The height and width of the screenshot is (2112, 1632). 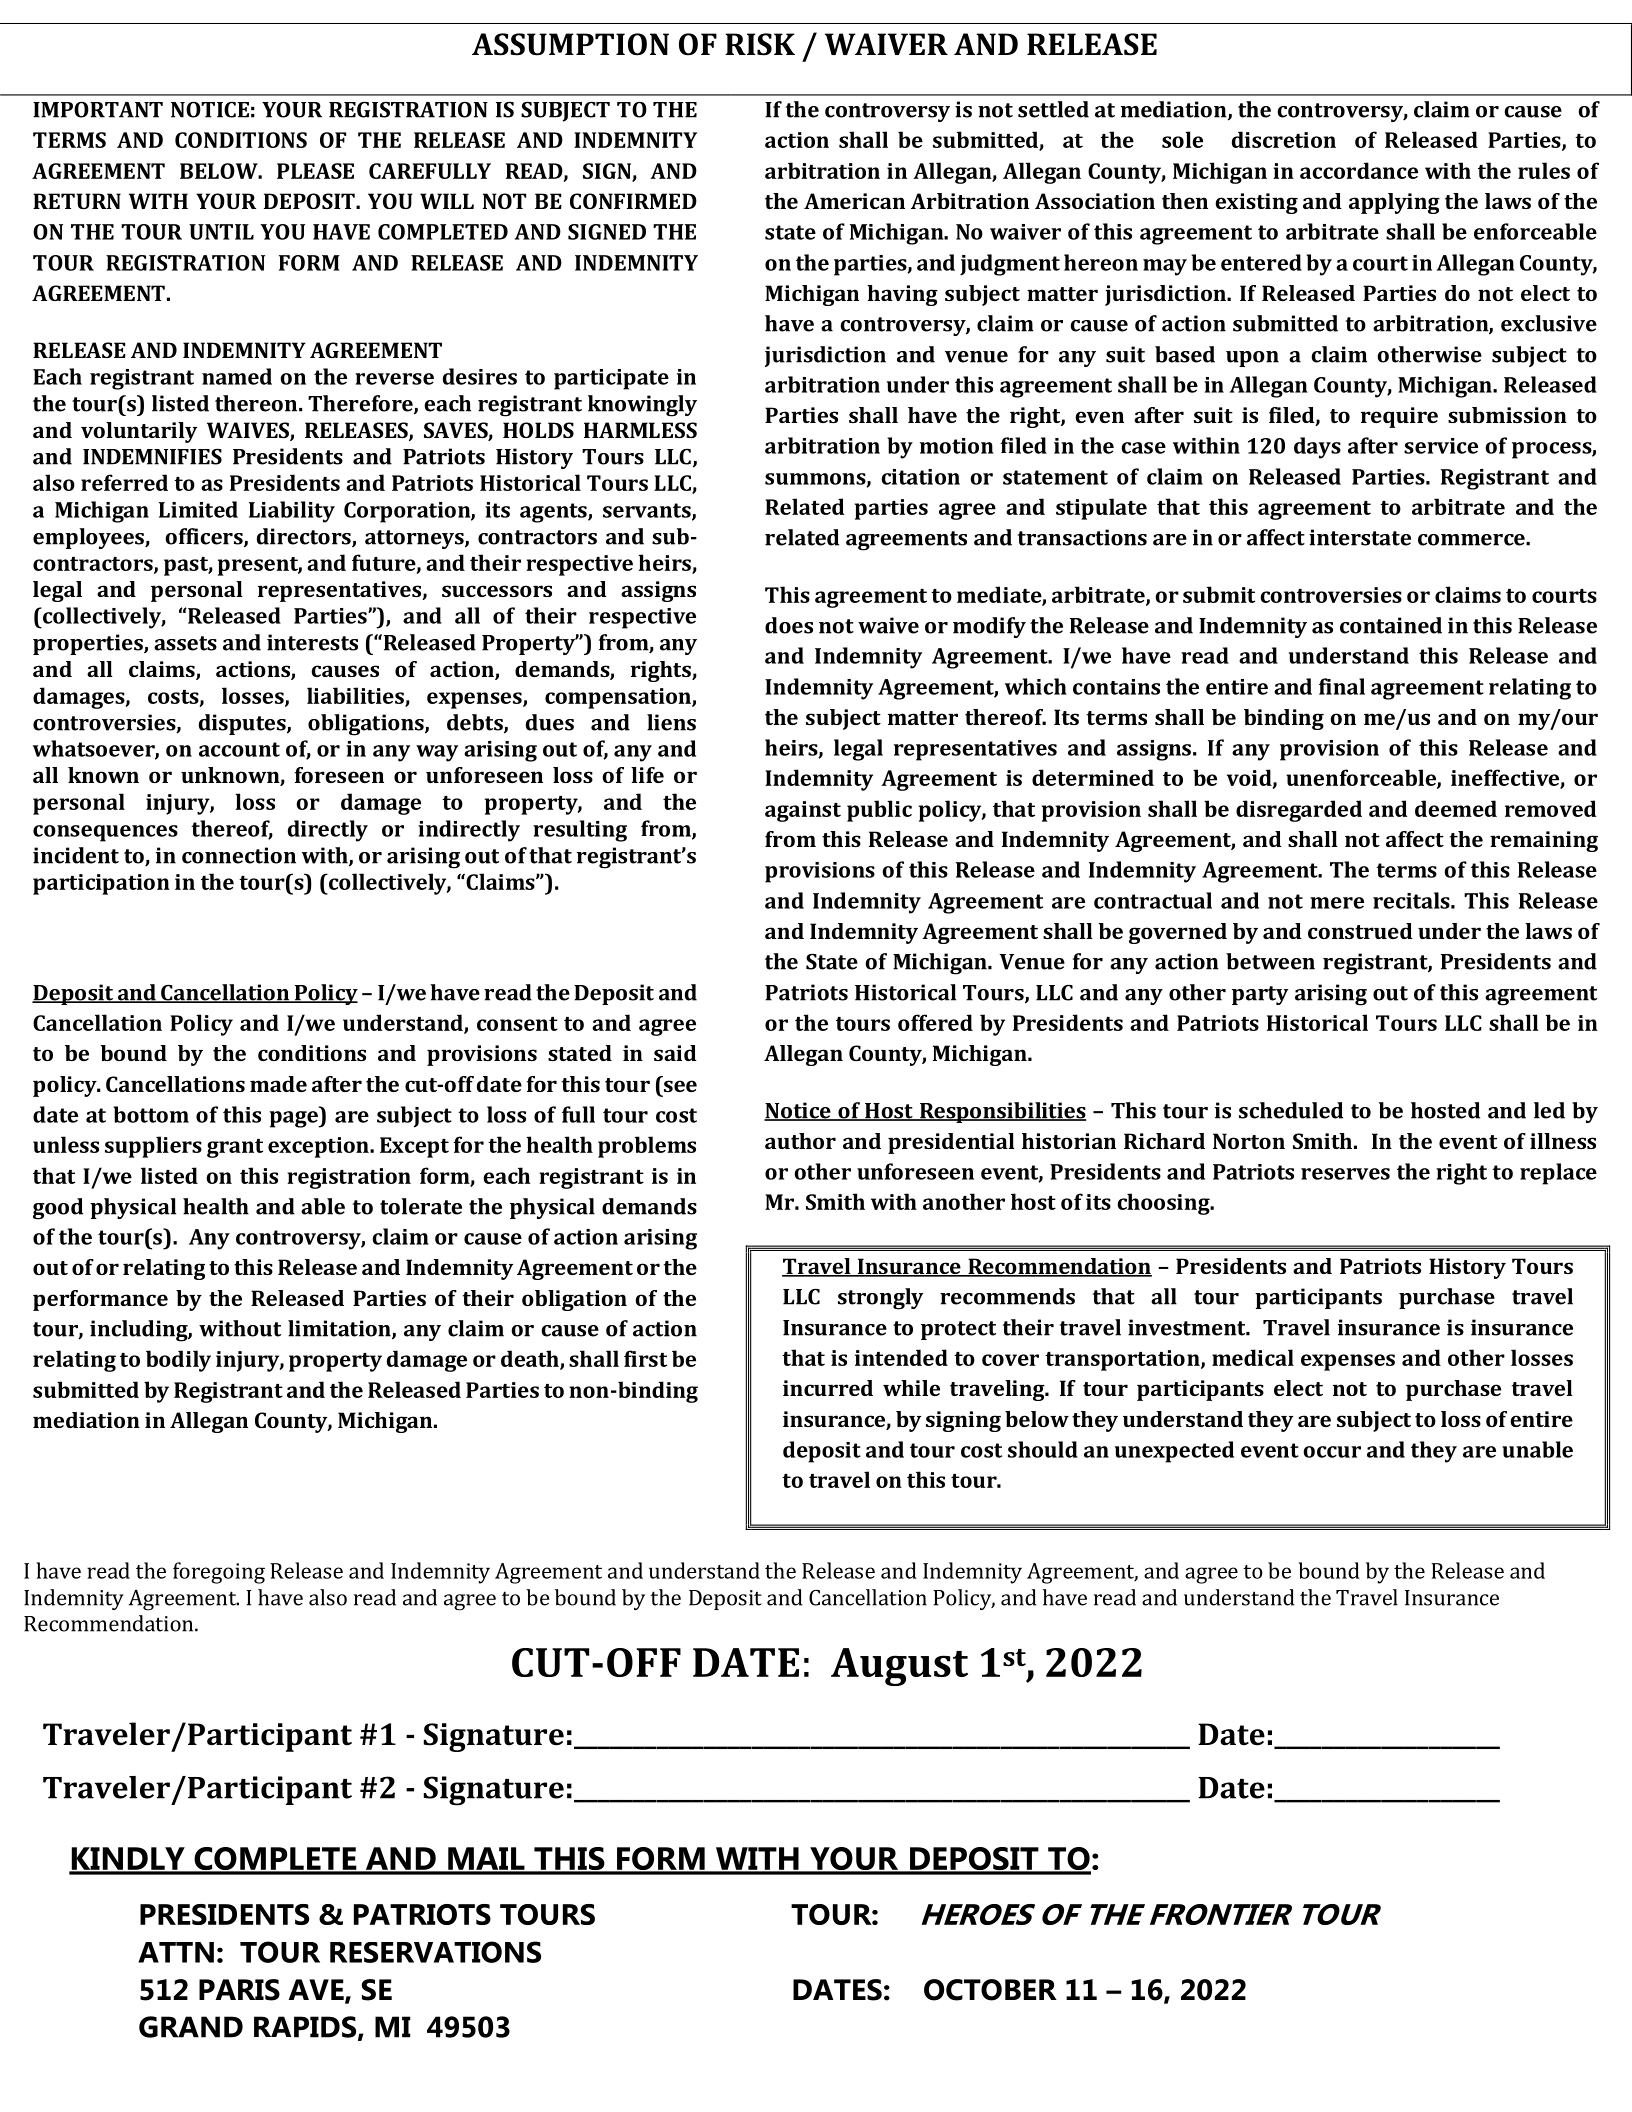 I want to click on RISK, so click(x=760, y=44).
